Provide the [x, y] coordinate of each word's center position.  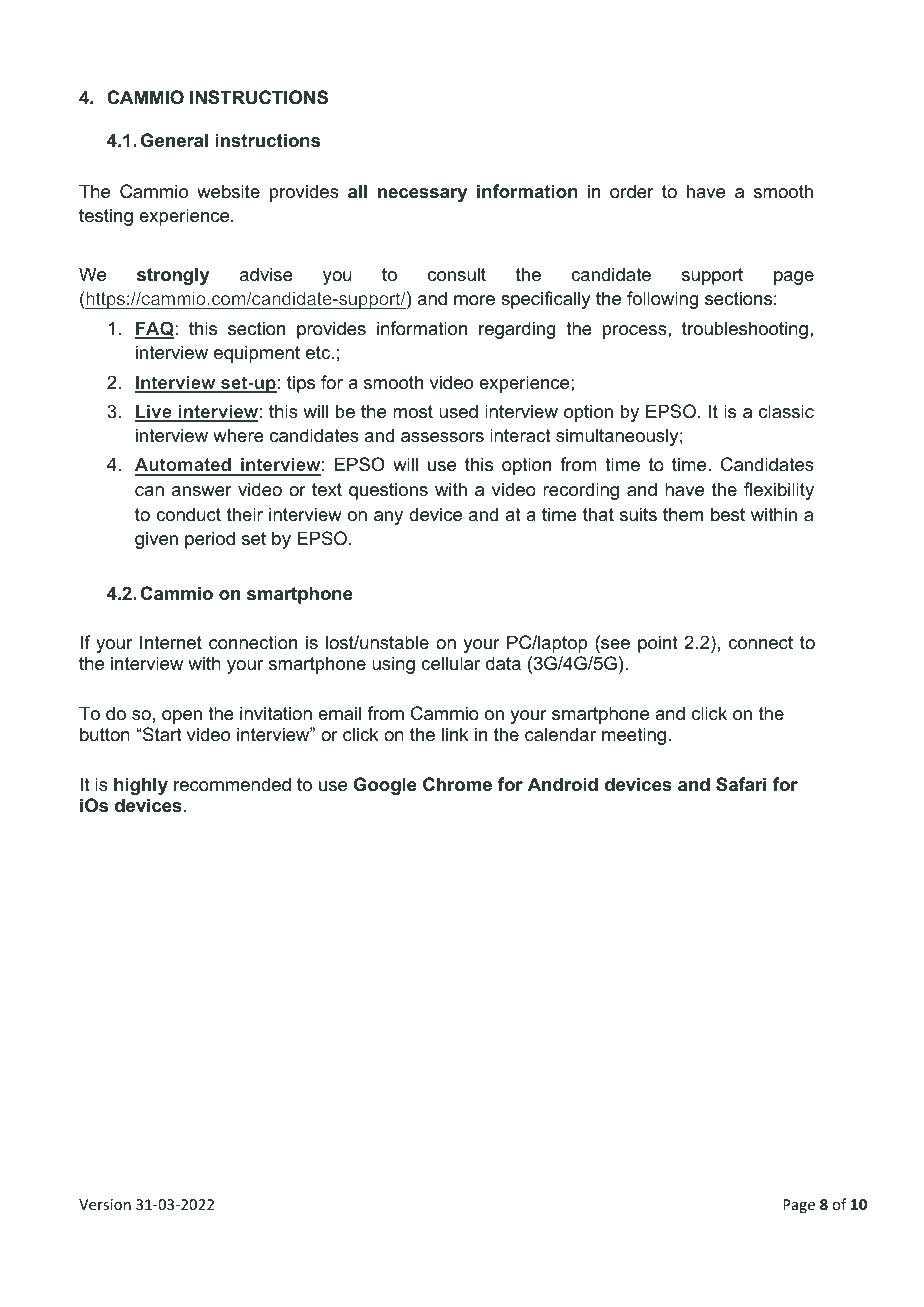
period [210, 540]
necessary [422, 195]
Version [105, 1204]
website [228, 191]
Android [563, 784]
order [631, 191]
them [683, 514]
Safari [741, 784]
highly [141, 786]
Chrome [457, 784]
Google [385, 786]
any [388, 518]
